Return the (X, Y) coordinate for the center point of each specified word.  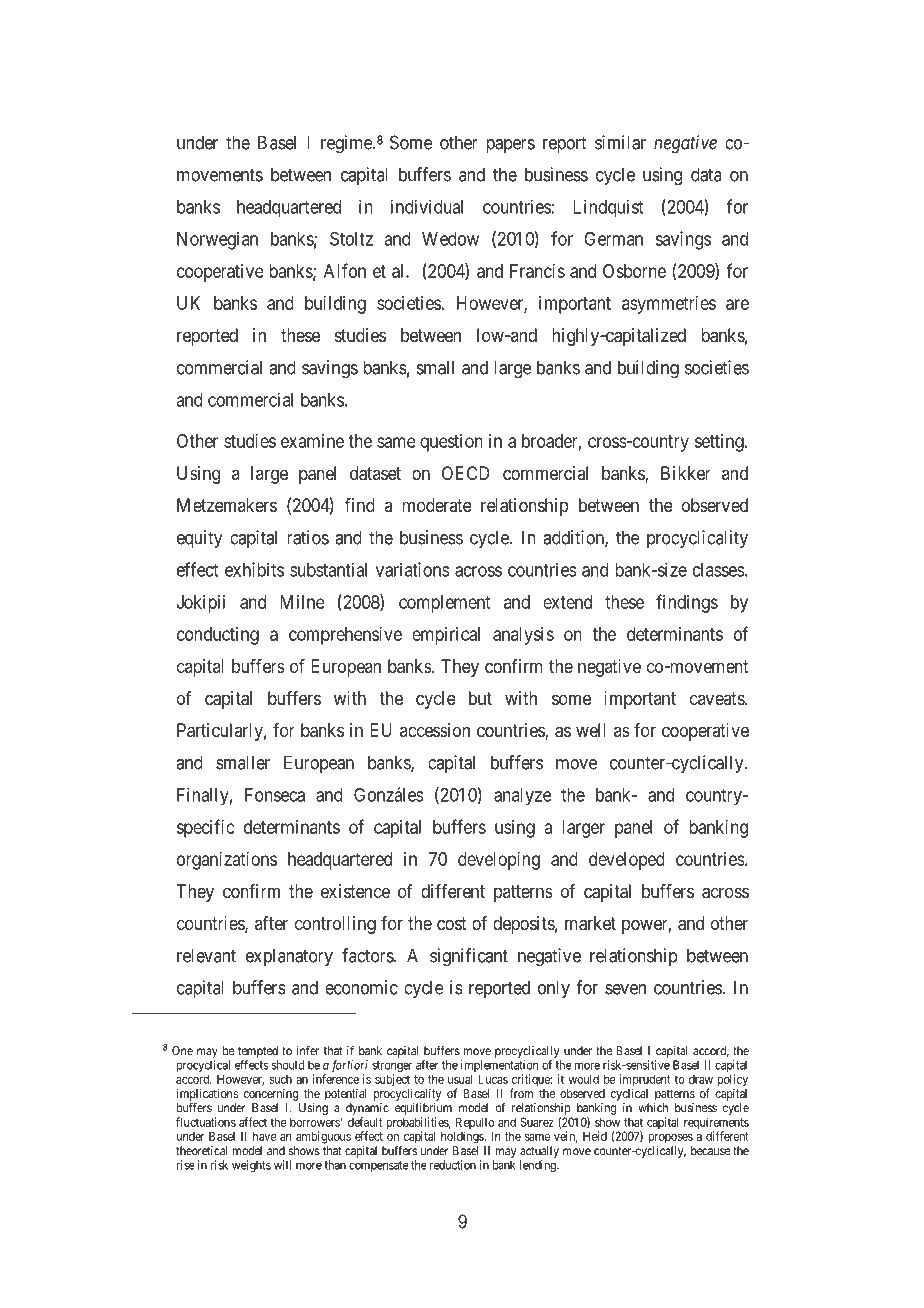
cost (452, 923)
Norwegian (217, 240)
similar (620, 142)
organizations (227, 861)
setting (720, 443)
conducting (218, 636)
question (451, 443)
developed (627, 861)
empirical (446, 636)
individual (427, 206)
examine (312, 441)
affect (253, 1122)
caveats (718, 698)
